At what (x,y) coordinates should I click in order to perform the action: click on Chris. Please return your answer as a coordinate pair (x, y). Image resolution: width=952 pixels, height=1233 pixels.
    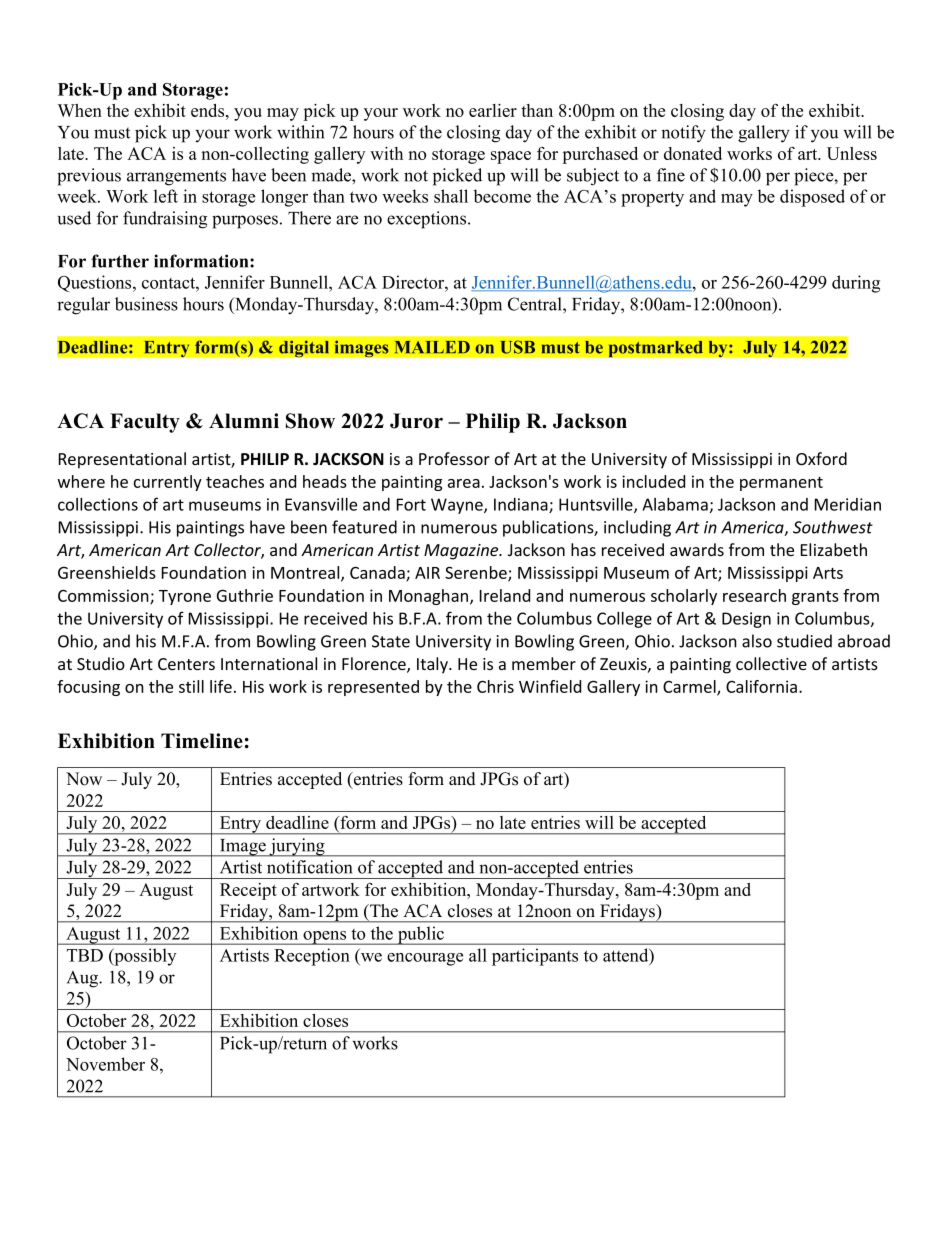
    Looking at the image, I should click on (495, 686).
